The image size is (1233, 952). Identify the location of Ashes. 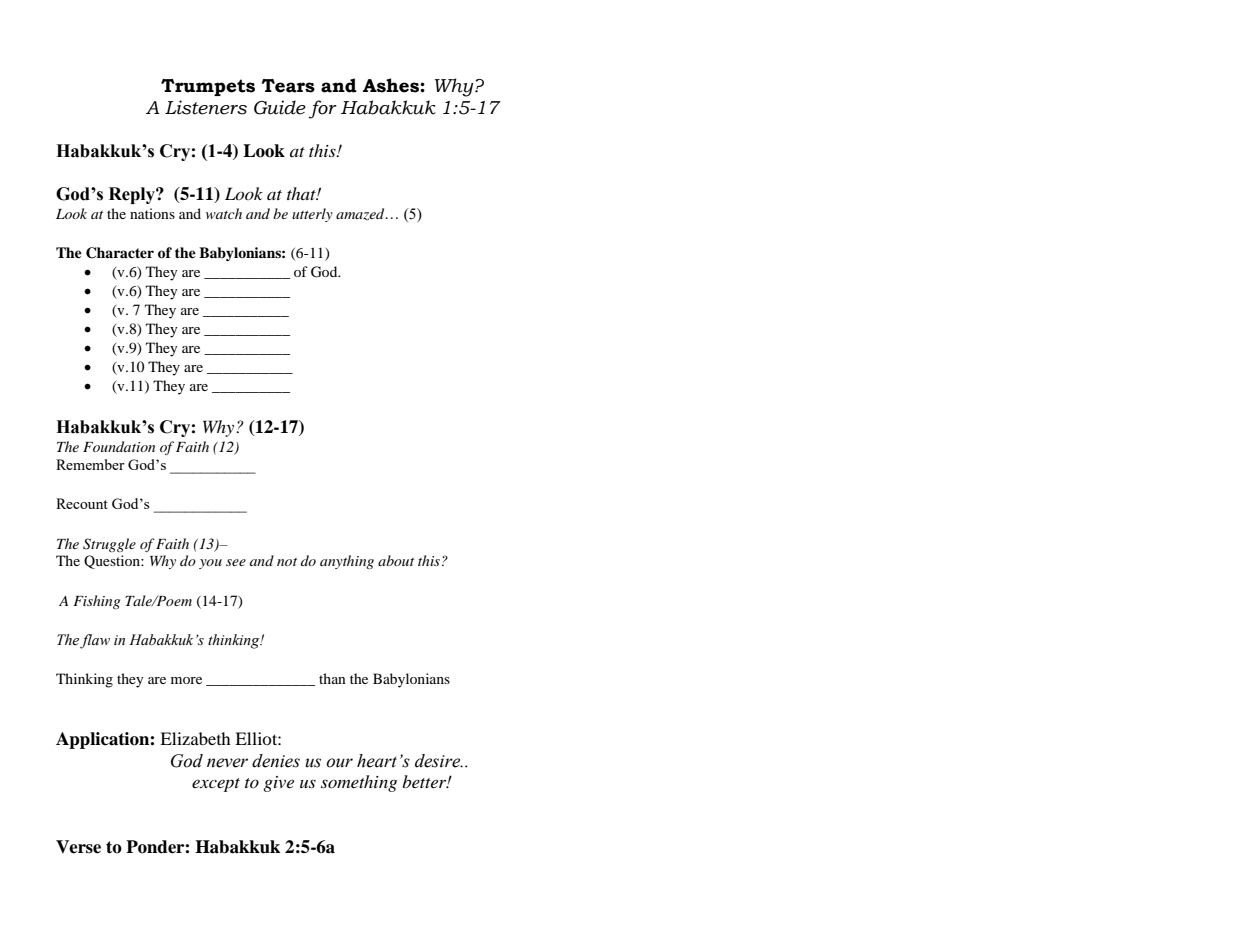
(392, 85).
